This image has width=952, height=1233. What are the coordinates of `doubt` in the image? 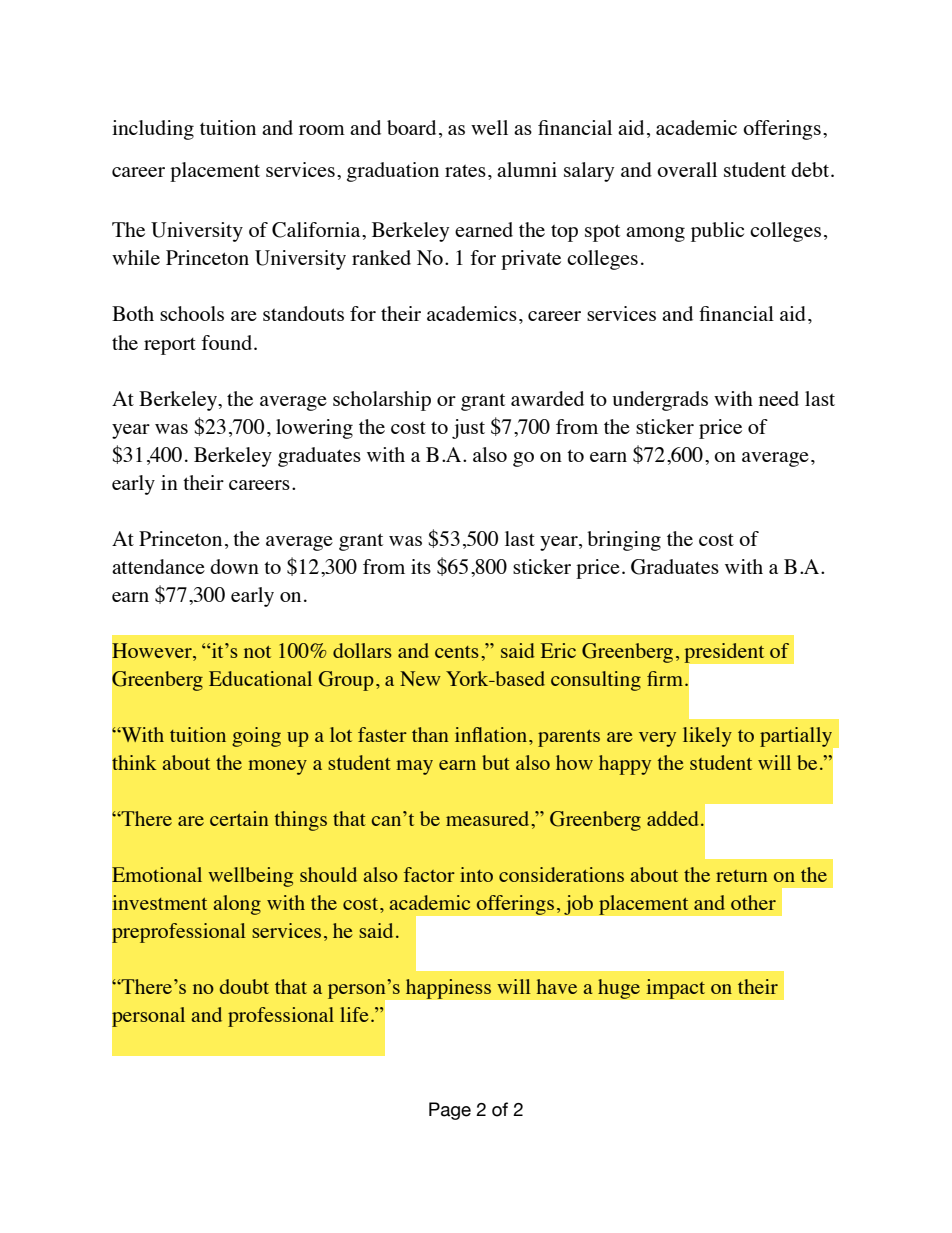 It's located at (244, 986).
